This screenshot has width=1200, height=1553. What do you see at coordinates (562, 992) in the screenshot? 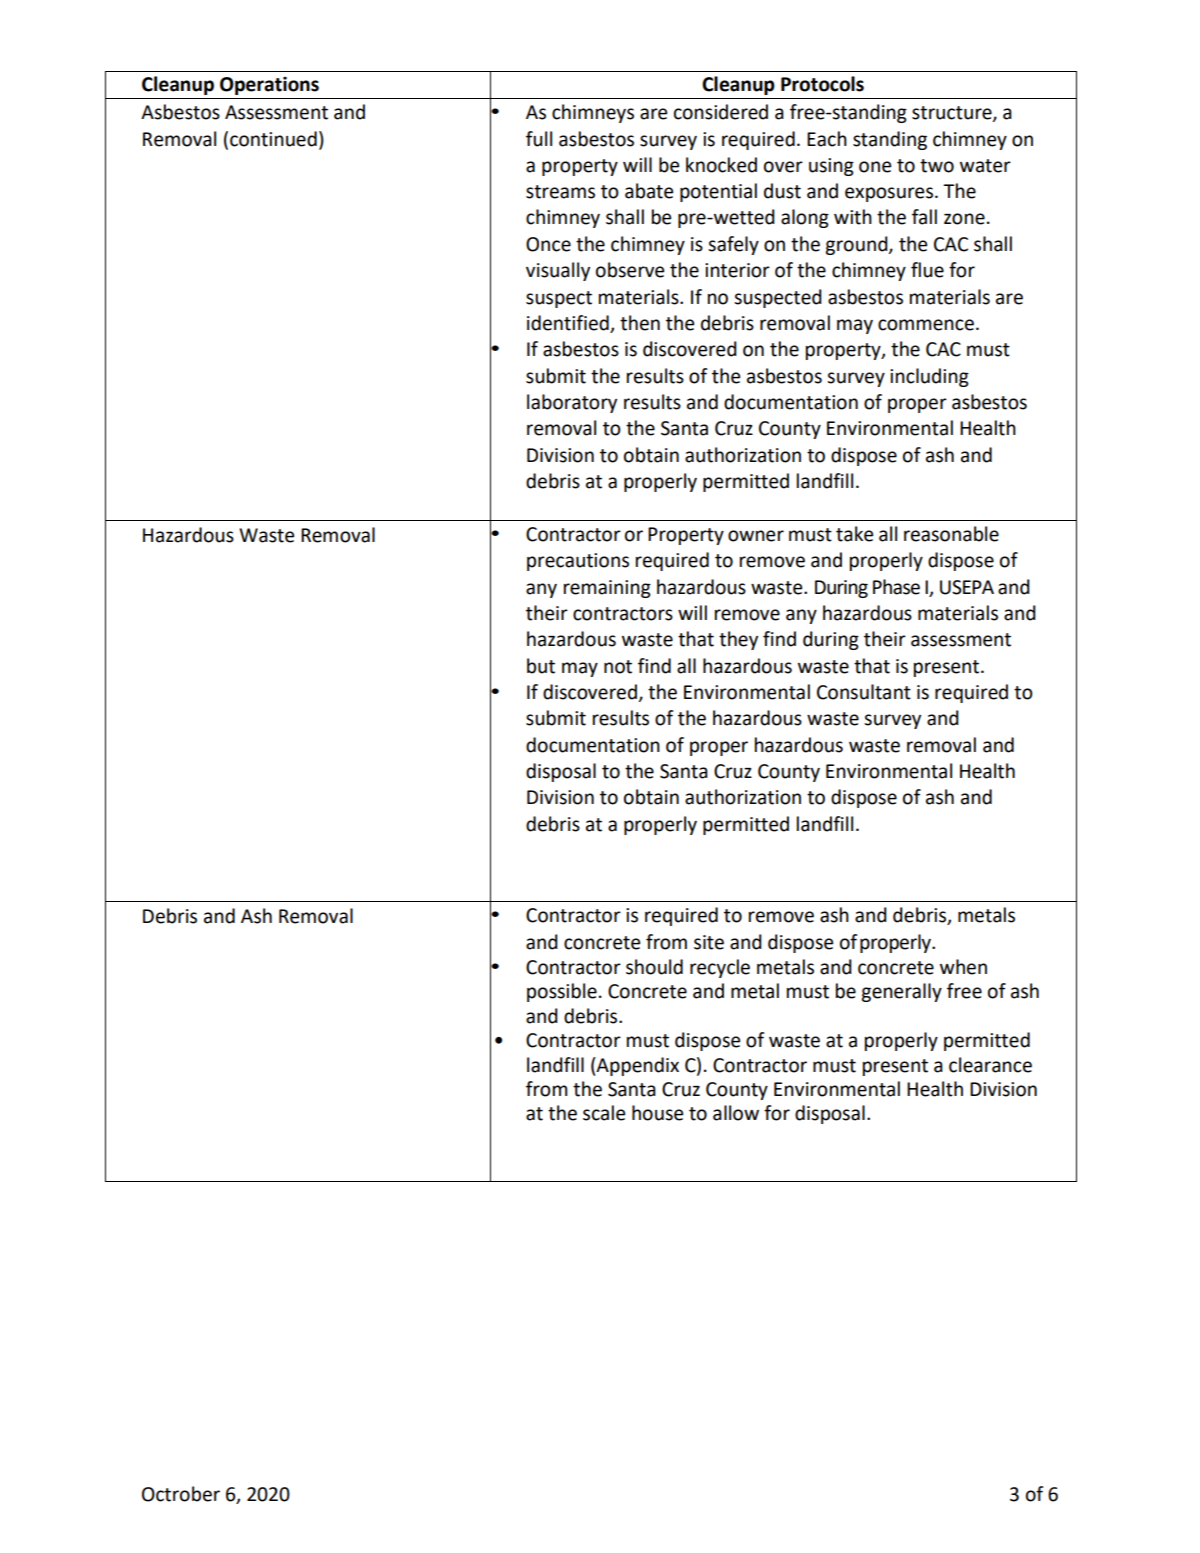
I see `possible` at bounding box center [562, 992].
